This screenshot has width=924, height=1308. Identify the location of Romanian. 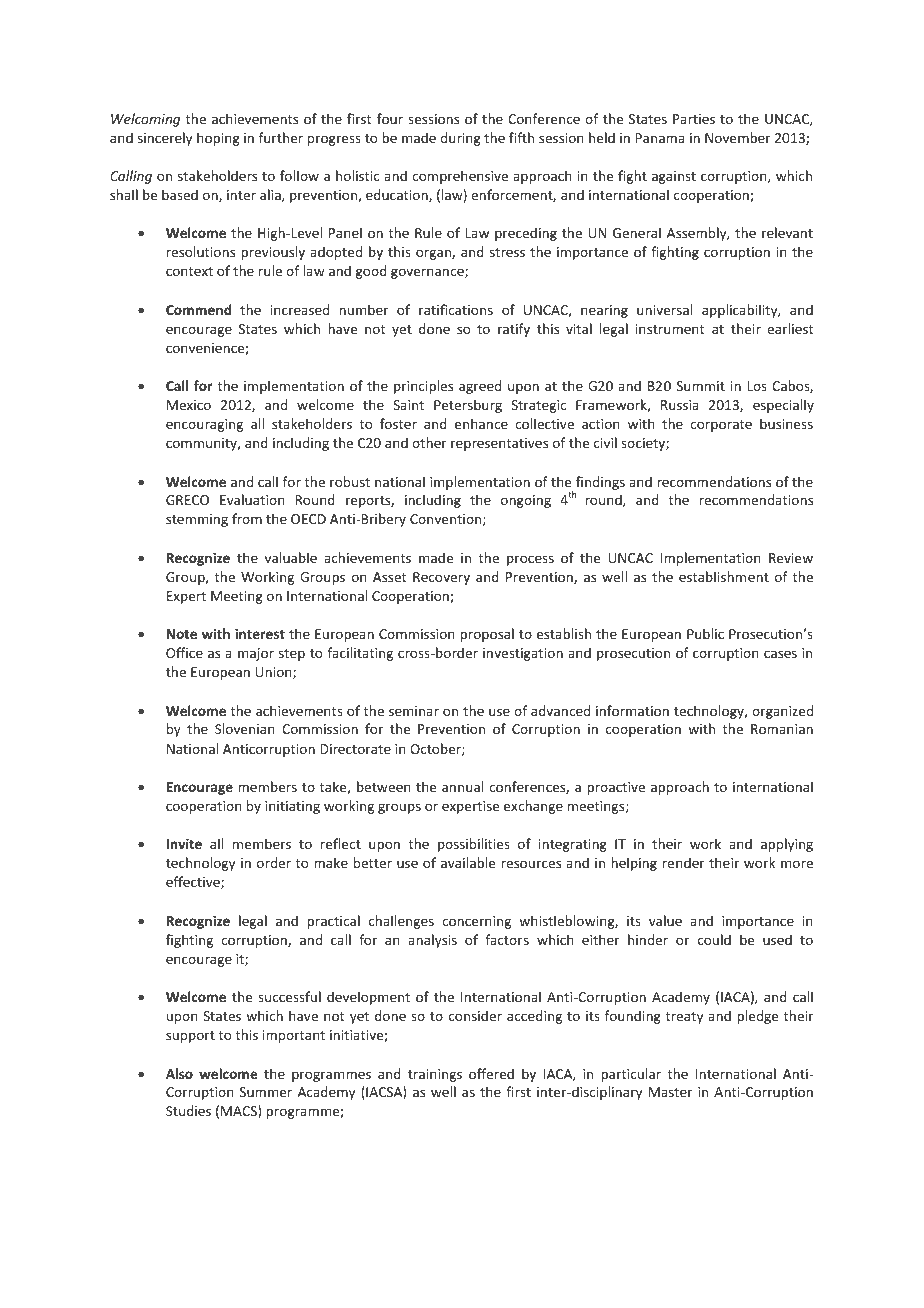
(782, 729).
